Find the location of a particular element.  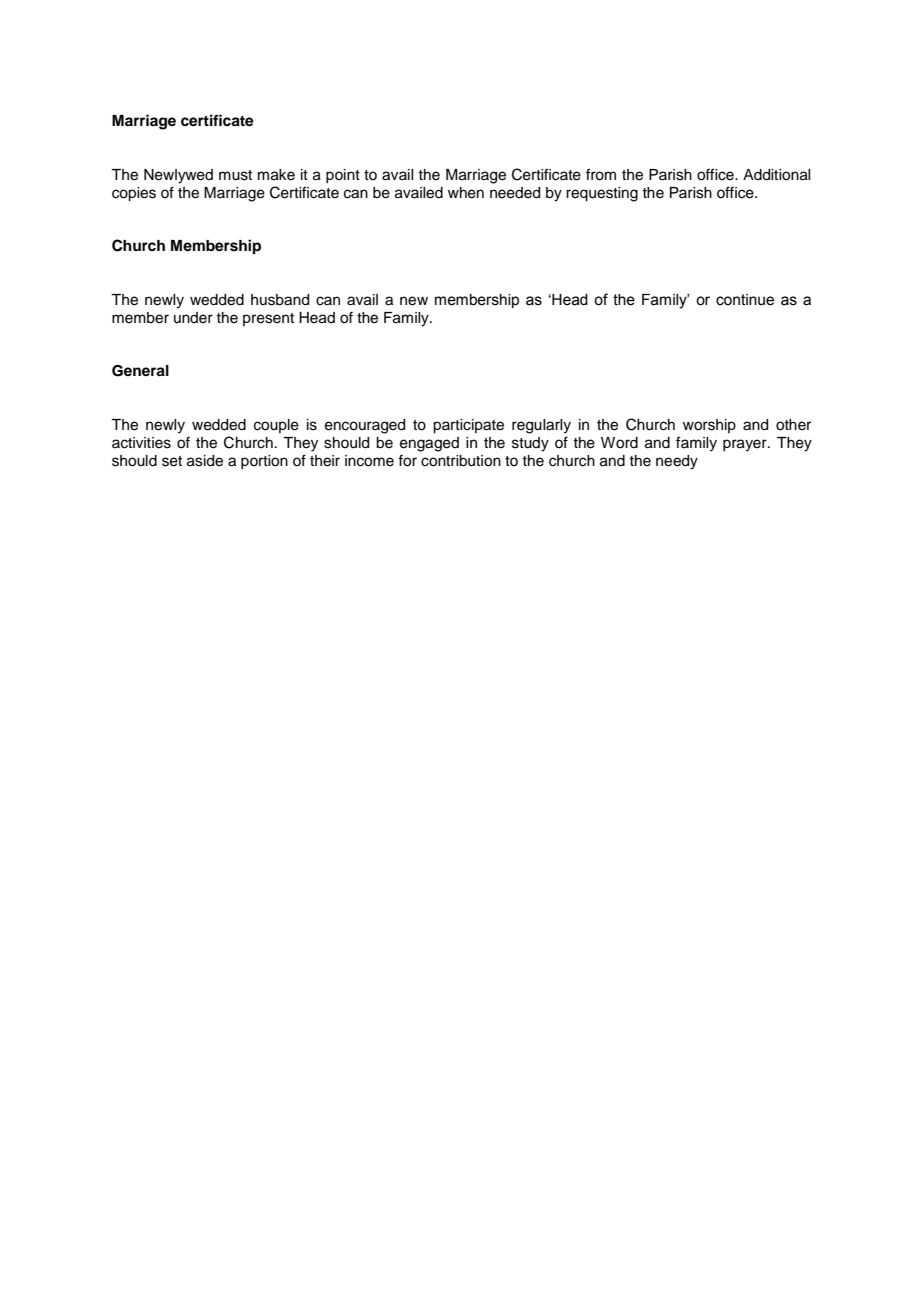

when is located at coordinates (466, 193).
